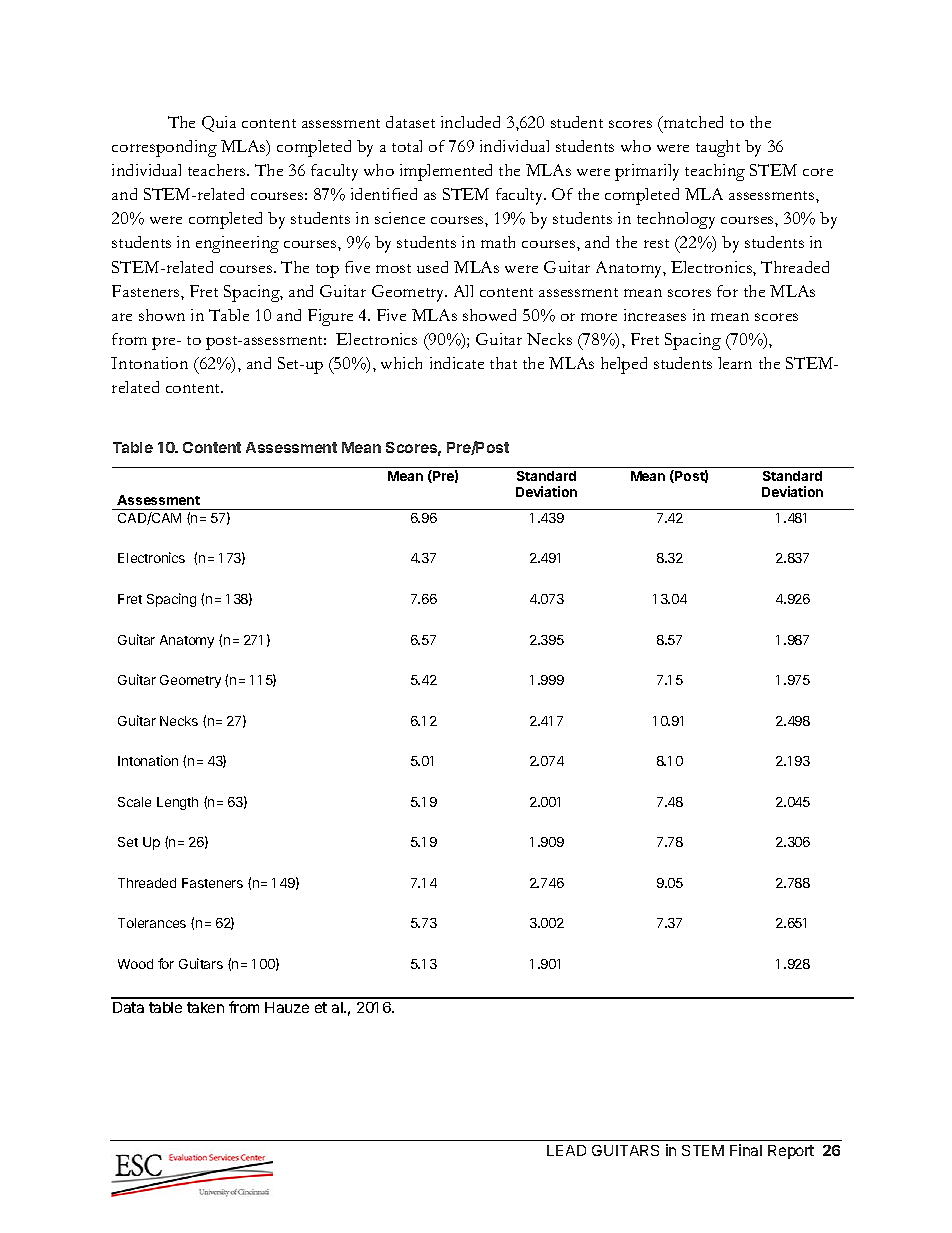 This screenshot has width=952, height=1233. What do you see at coordinates (218, 170) in the screenshot?
I see `teachers` at bounding box center [218, 170].
